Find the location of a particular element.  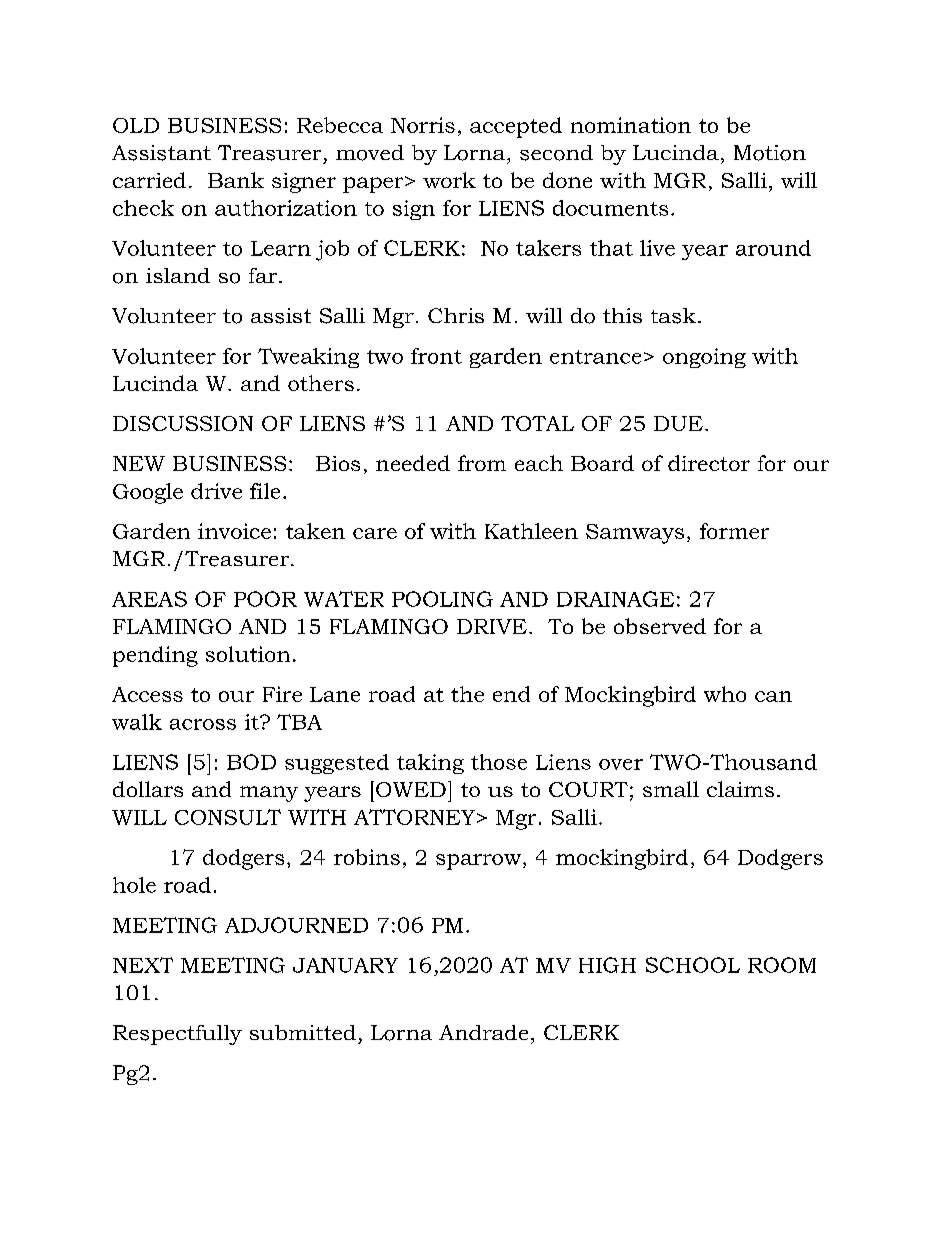

work is located at coordinates (449, 180).
